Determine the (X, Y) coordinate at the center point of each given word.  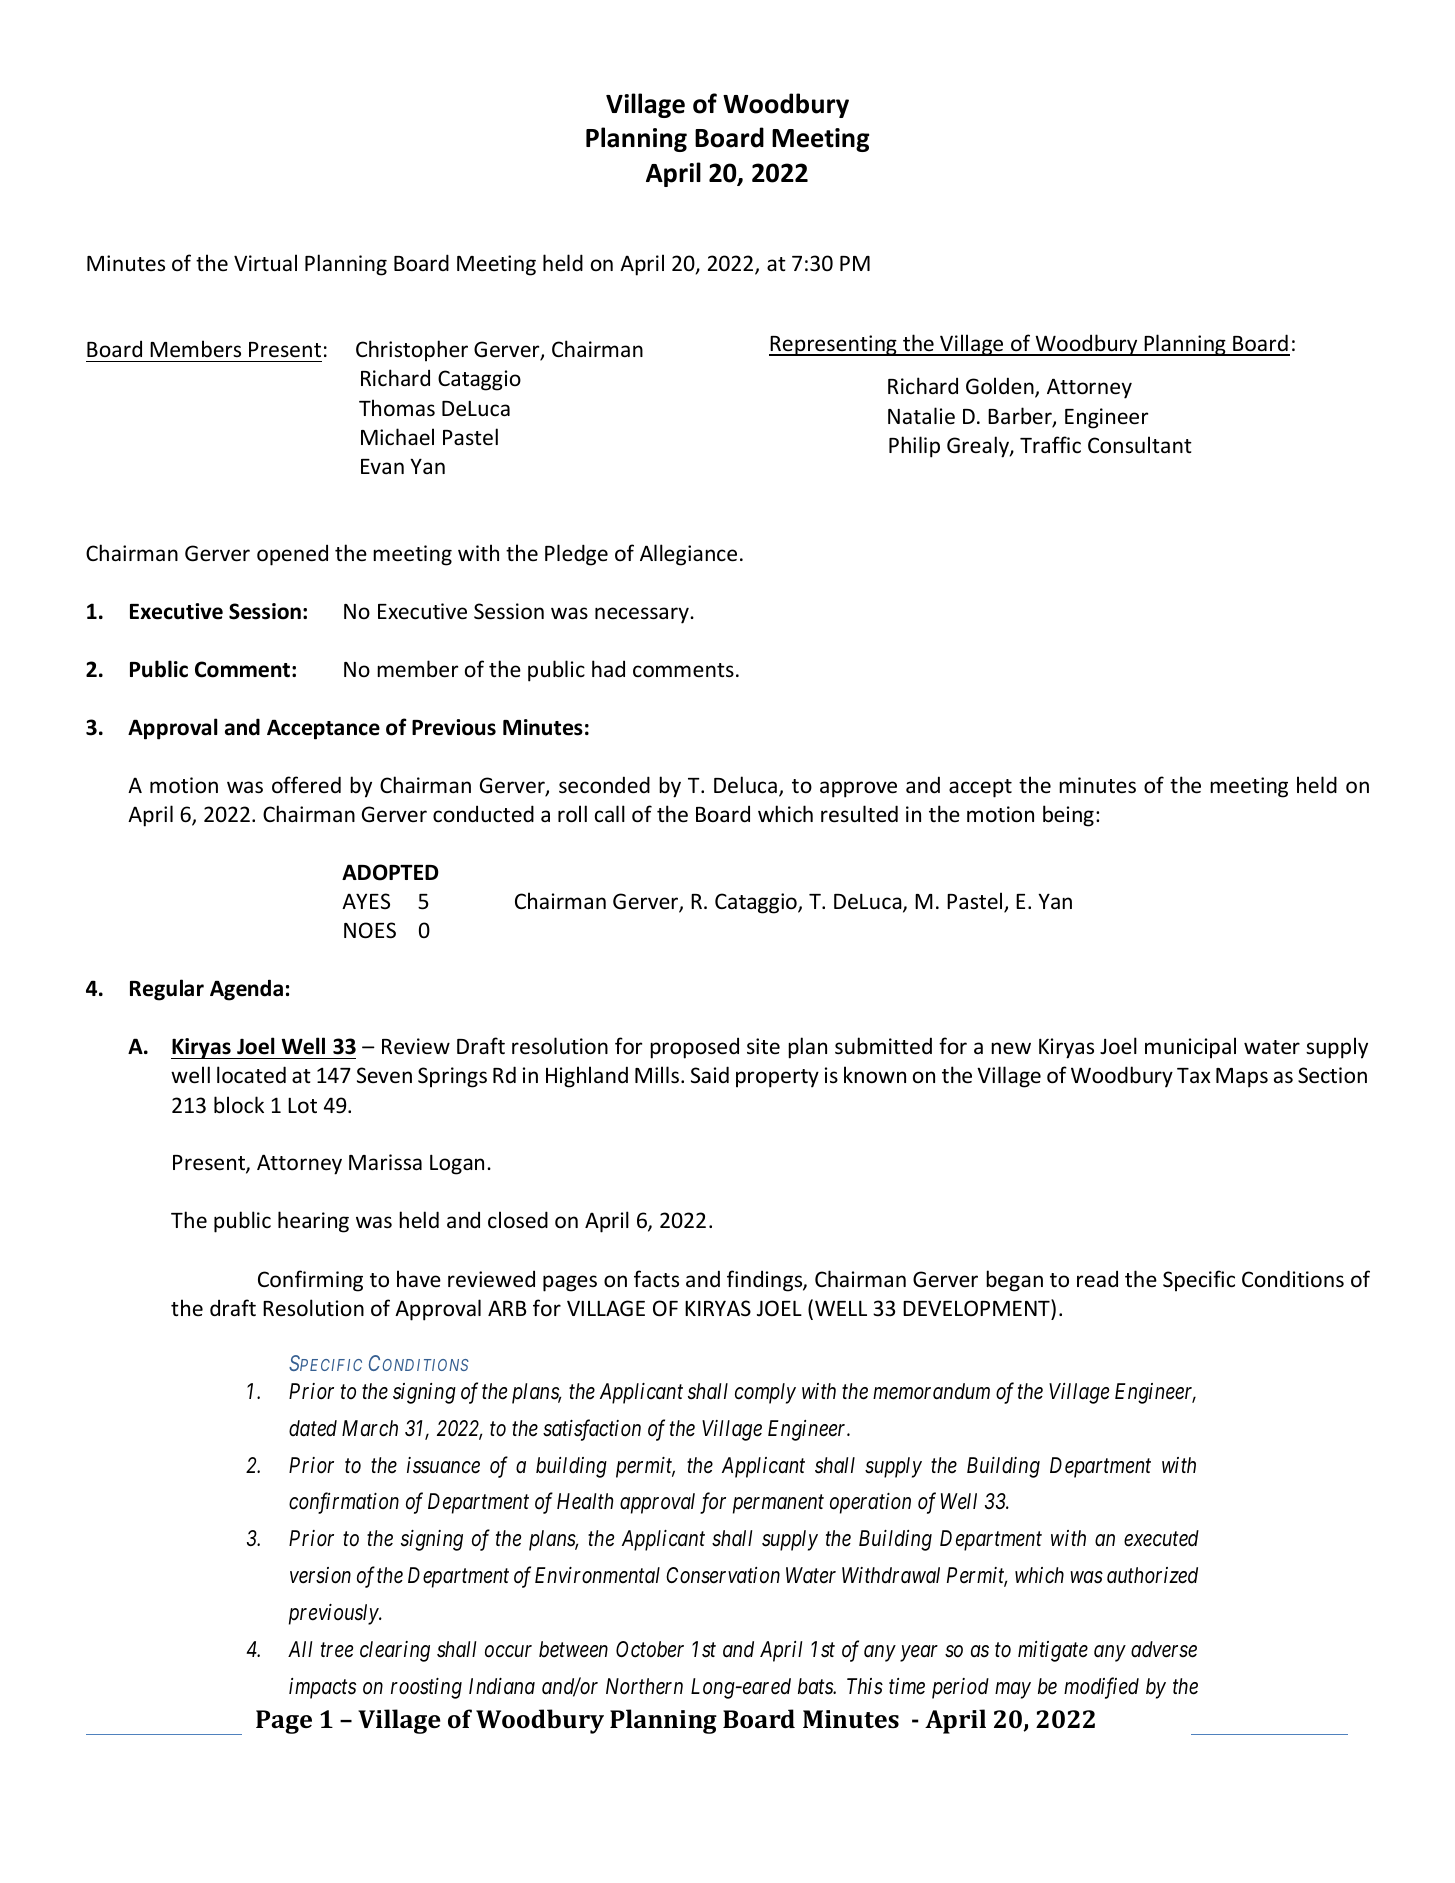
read (1097, 1278)
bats (816, 1686)
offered (306, 784)
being (1068, 816)
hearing (313, 1222)
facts (656, 1278)
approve (858, 789)
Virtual (265, 262)
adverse (1164, 1649)
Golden (1001, 387)
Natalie (921, 416)
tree (337, 1650)
